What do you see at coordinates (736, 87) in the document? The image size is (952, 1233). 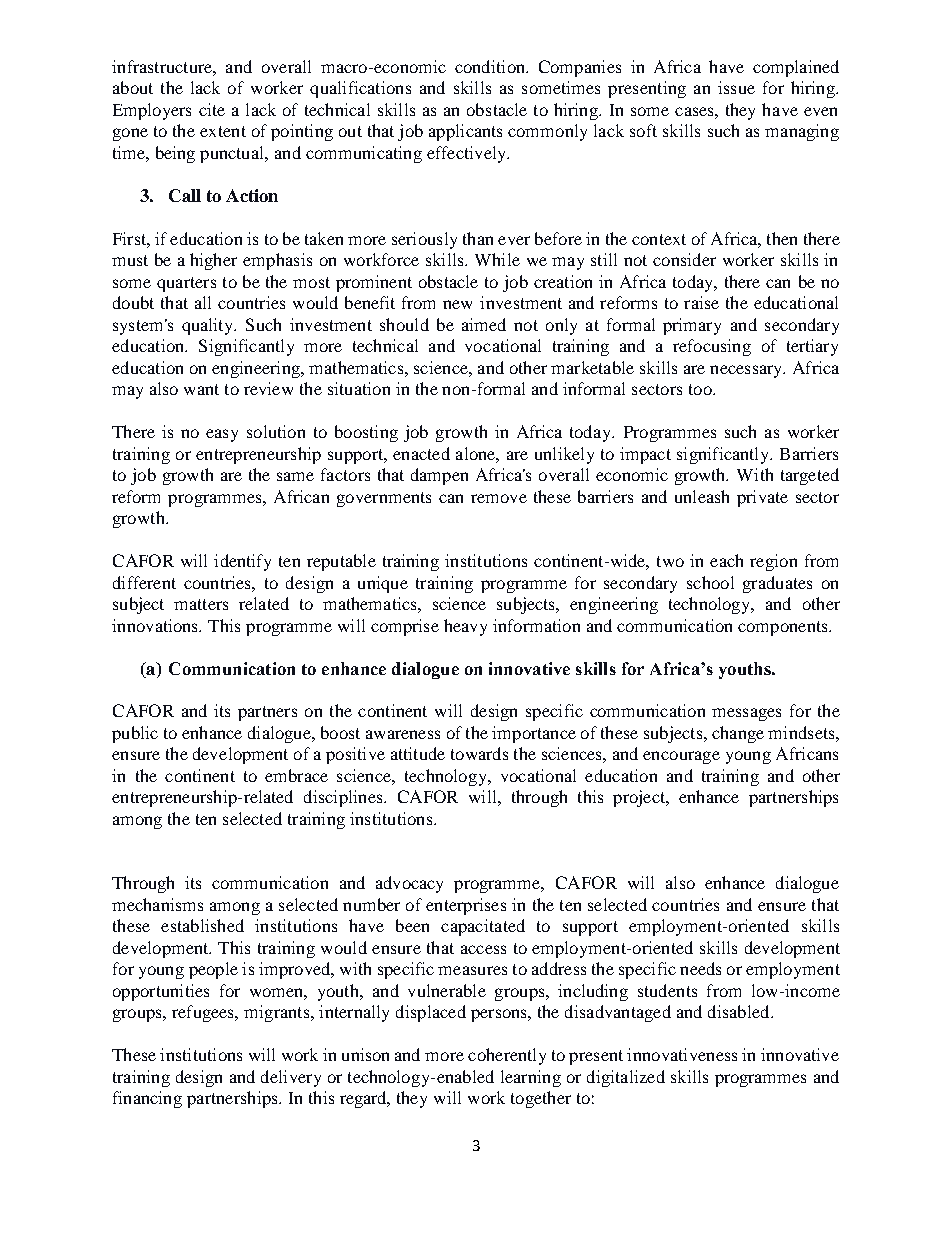 I see `issue` at bounding box center [736, 87].
